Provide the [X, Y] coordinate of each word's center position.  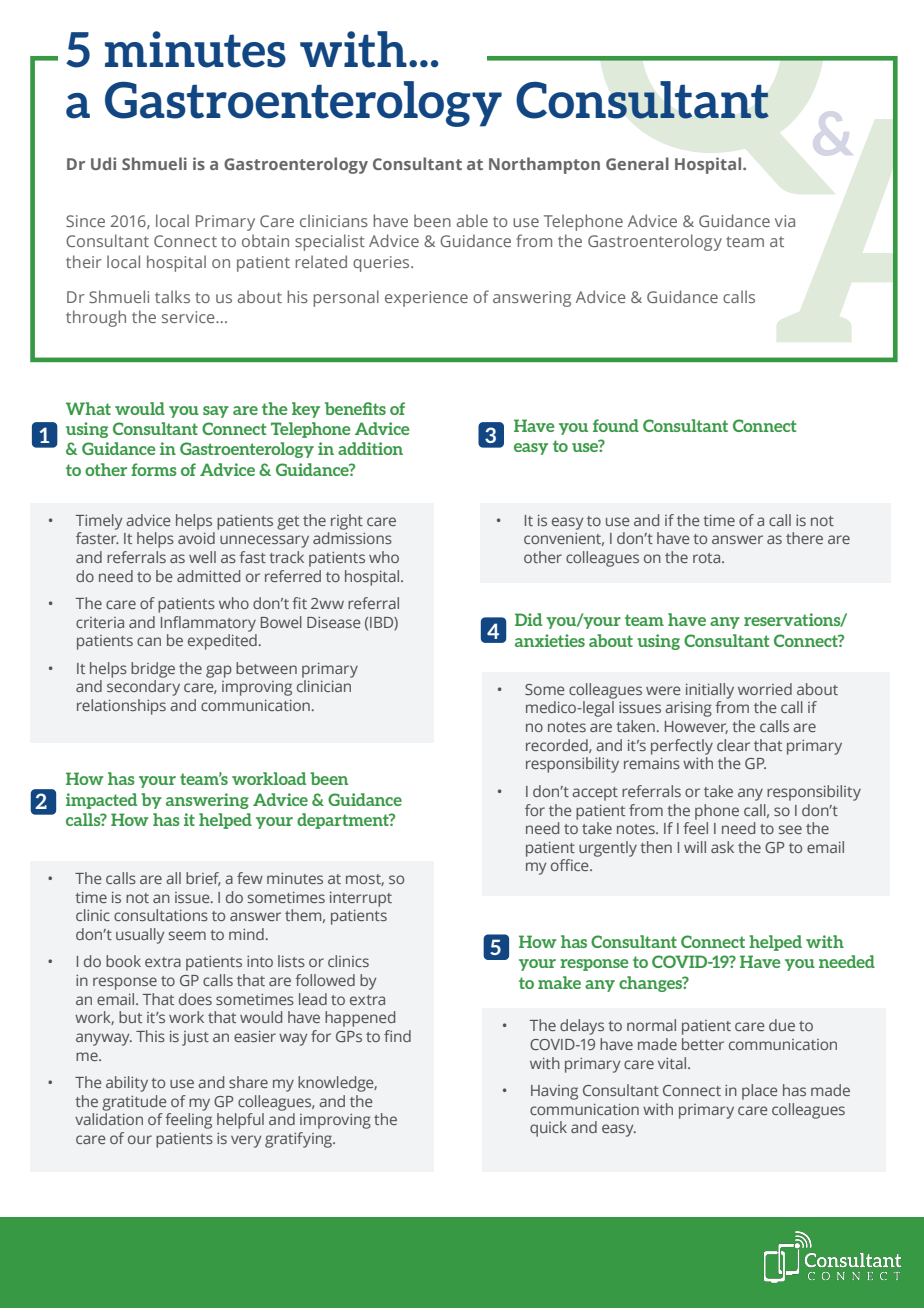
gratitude [134, 1103]
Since [85, 221]
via [785, 221]
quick [548, 1129]
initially [710, 691]
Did [528, 619]
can [149, 641]
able [472, 220]
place [760, 1092]
